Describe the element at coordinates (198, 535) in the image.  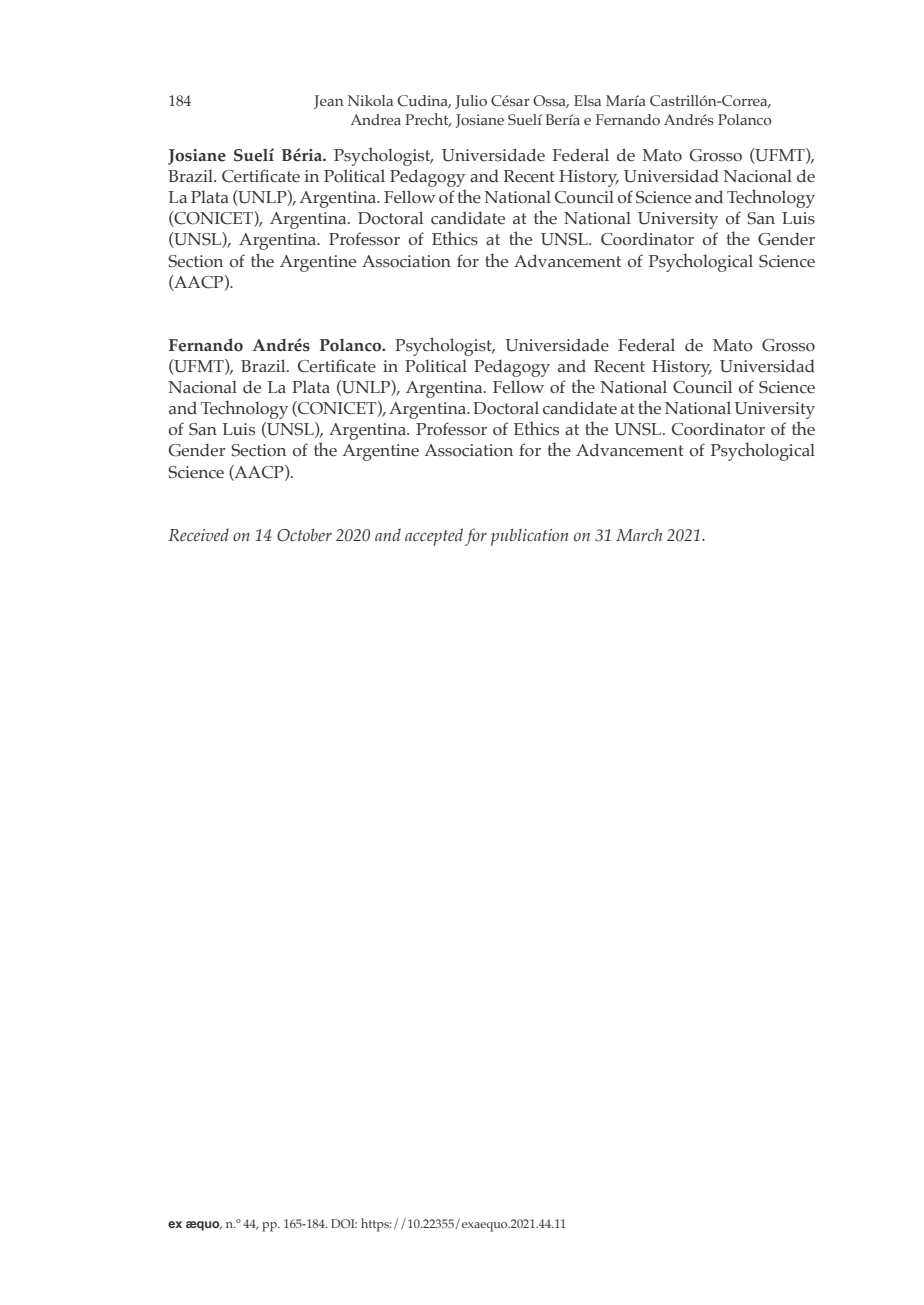
I see `Received` at that location.
